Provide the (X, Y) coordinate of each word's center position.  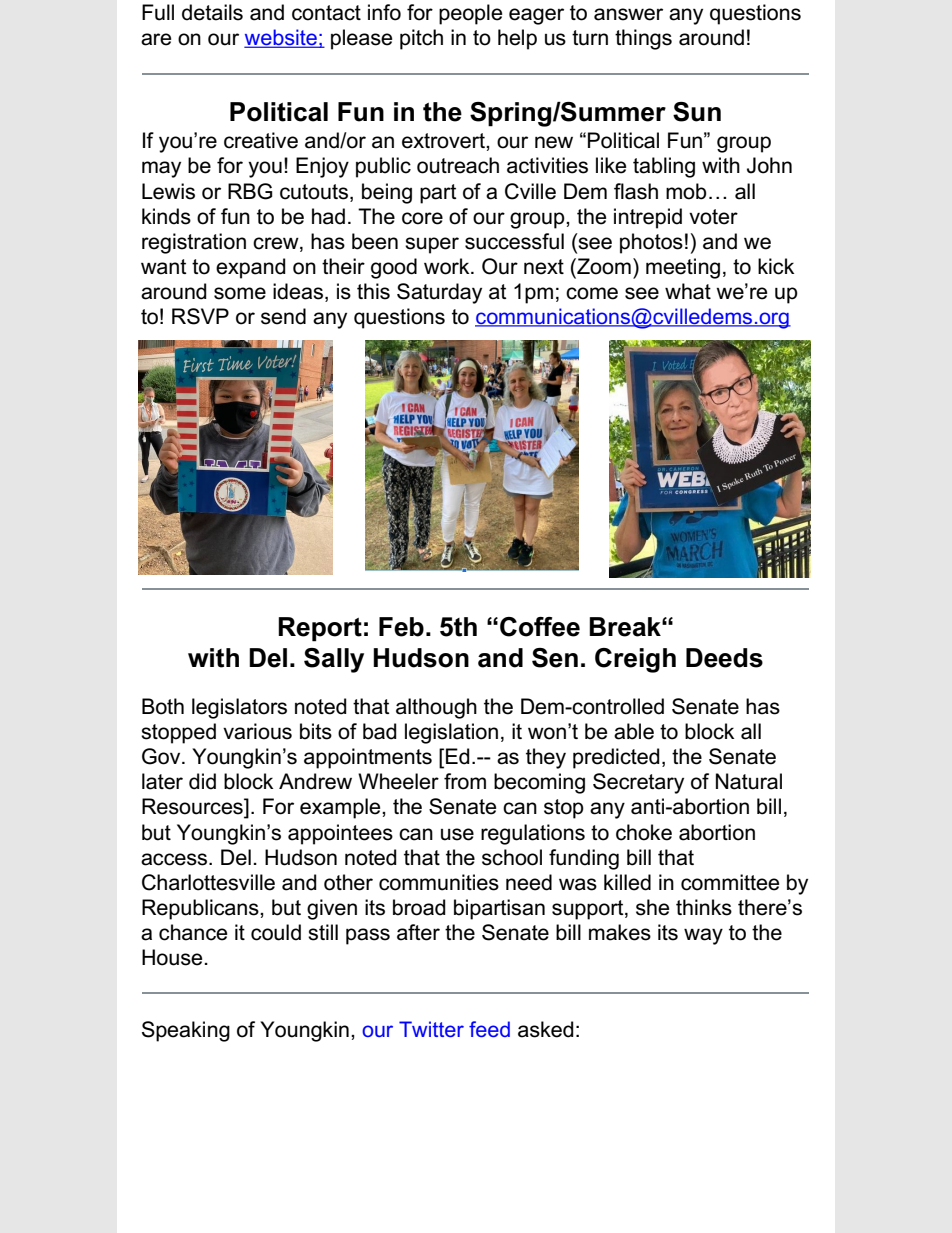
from (465, 781)
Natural (749, 781)
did (202, 781)
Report (320, 629)
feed (489, 1029)
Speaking (186, 1031)
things (643, 39)
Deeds (724, 658)
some (240, 293)
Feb (401, 627)
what (688, 291)
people (470, 14)
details (212, 12)
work (448, 266)
